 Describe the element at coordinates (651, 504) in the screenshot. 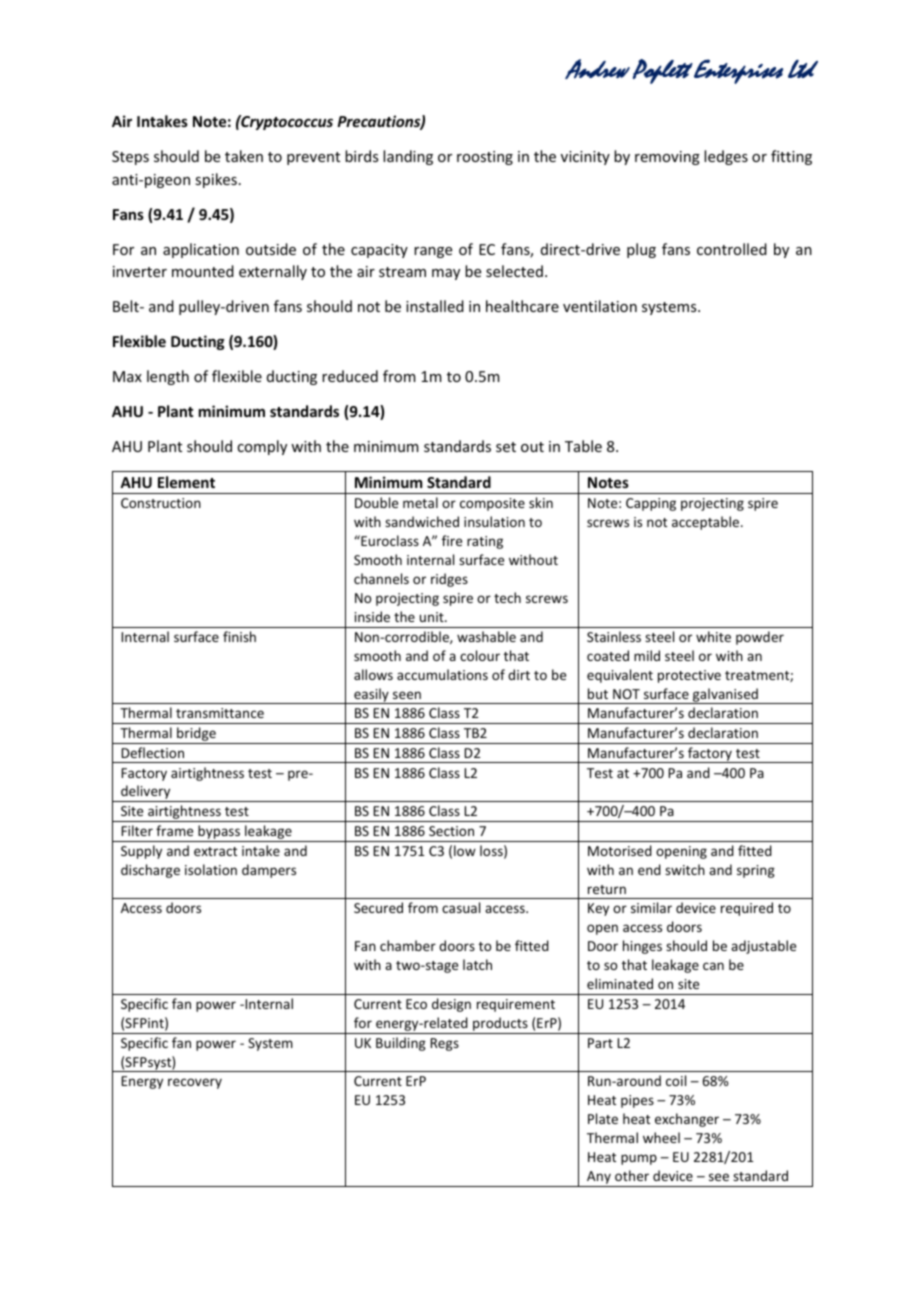

I see `Capping` at that location.
